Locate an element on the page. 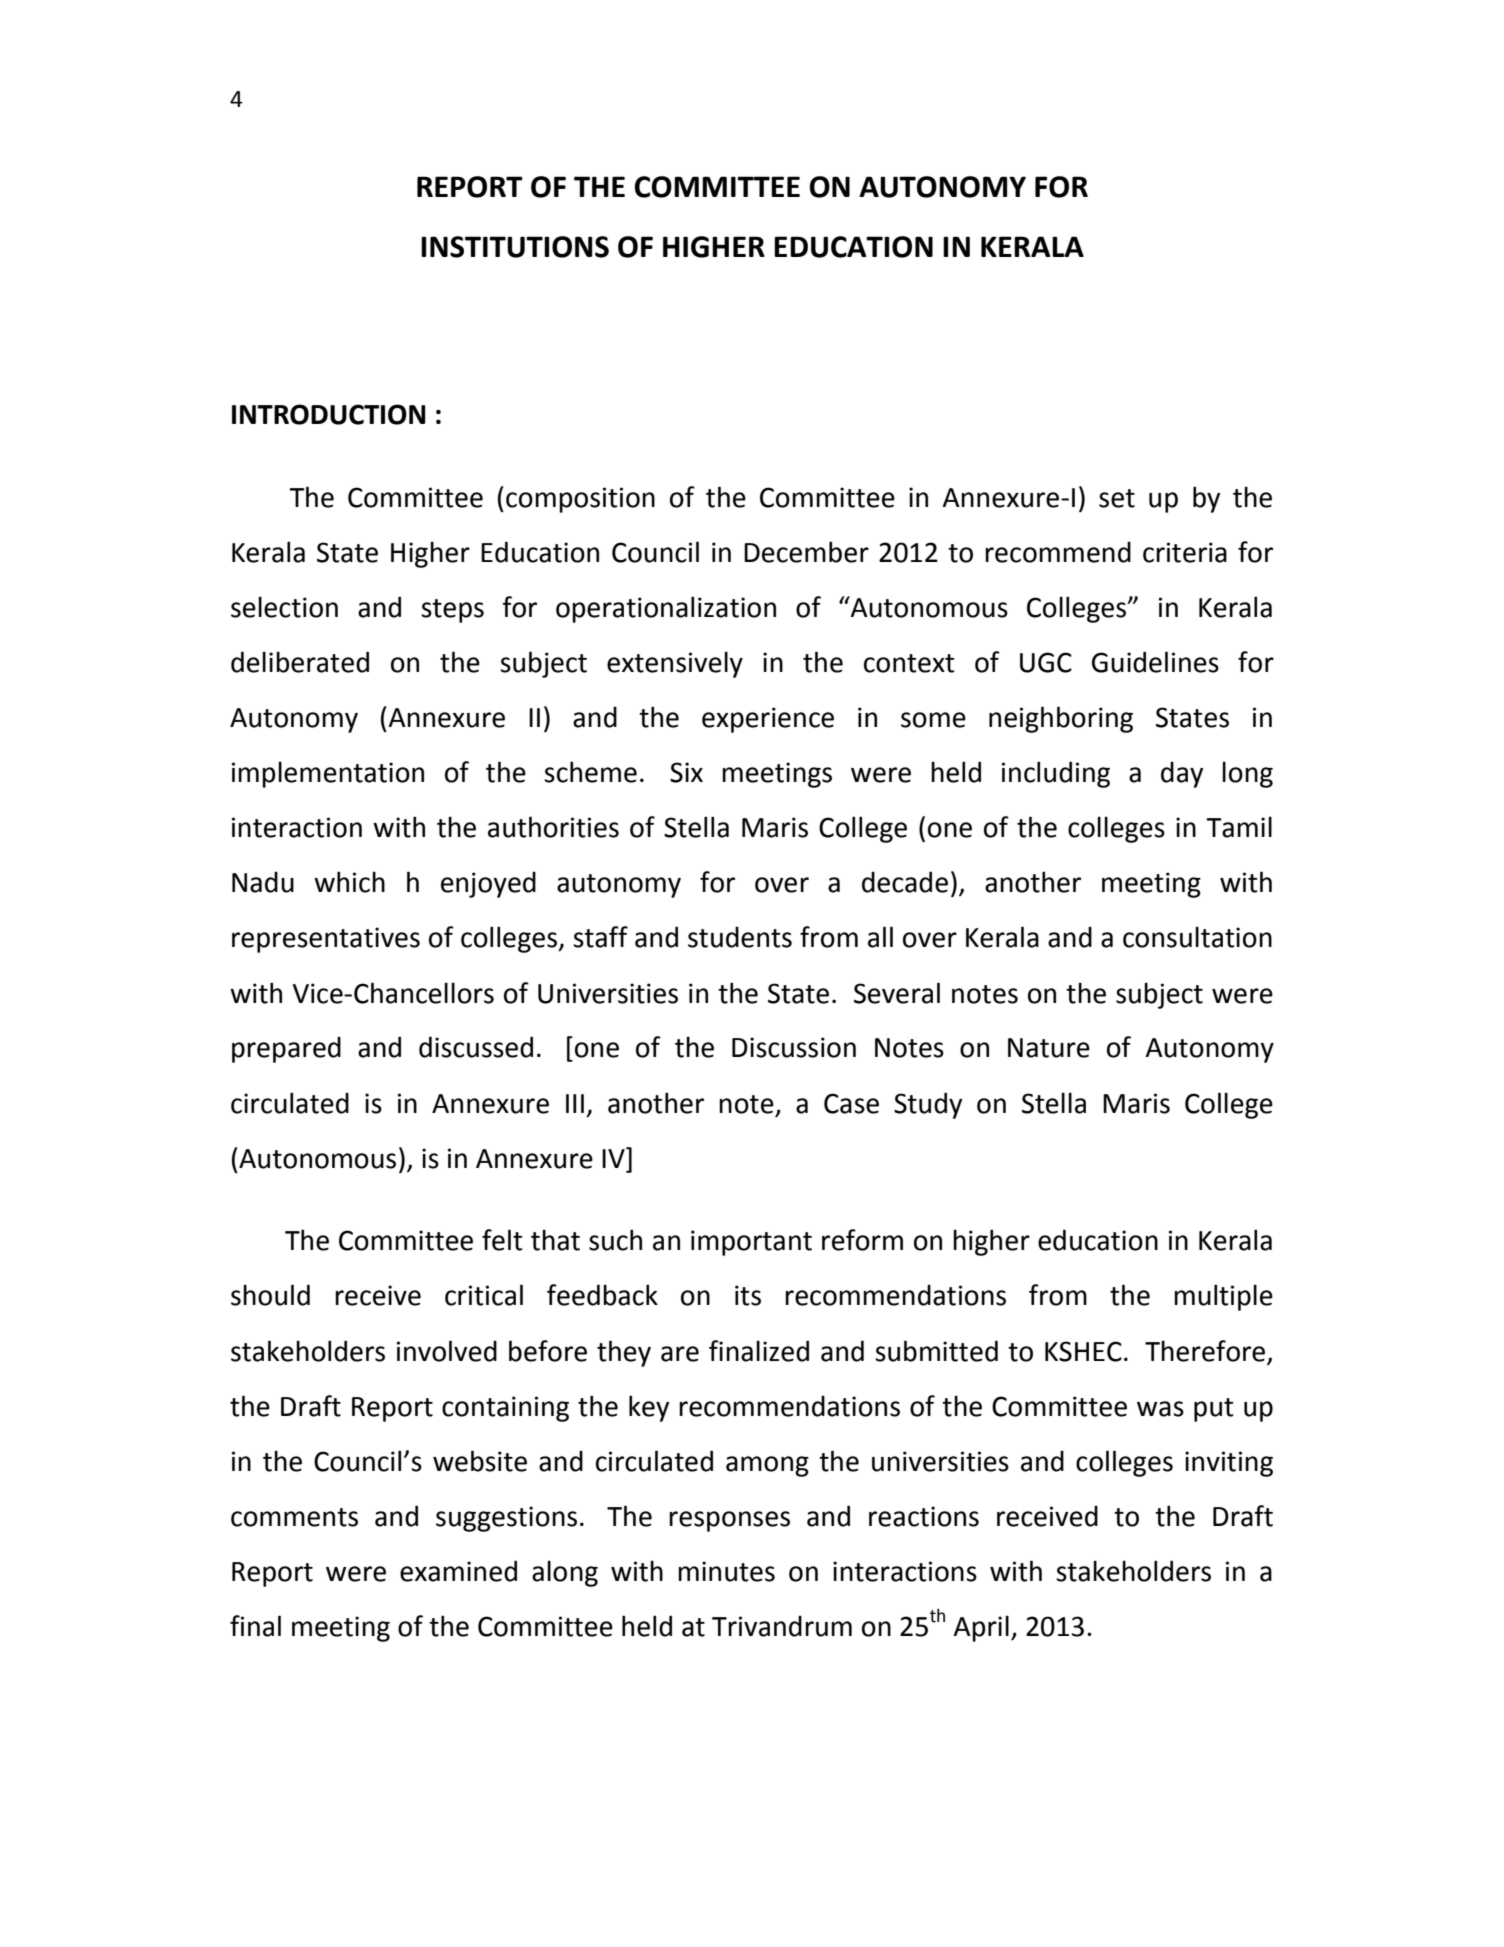  Six is located at coordinates (686, 772).
